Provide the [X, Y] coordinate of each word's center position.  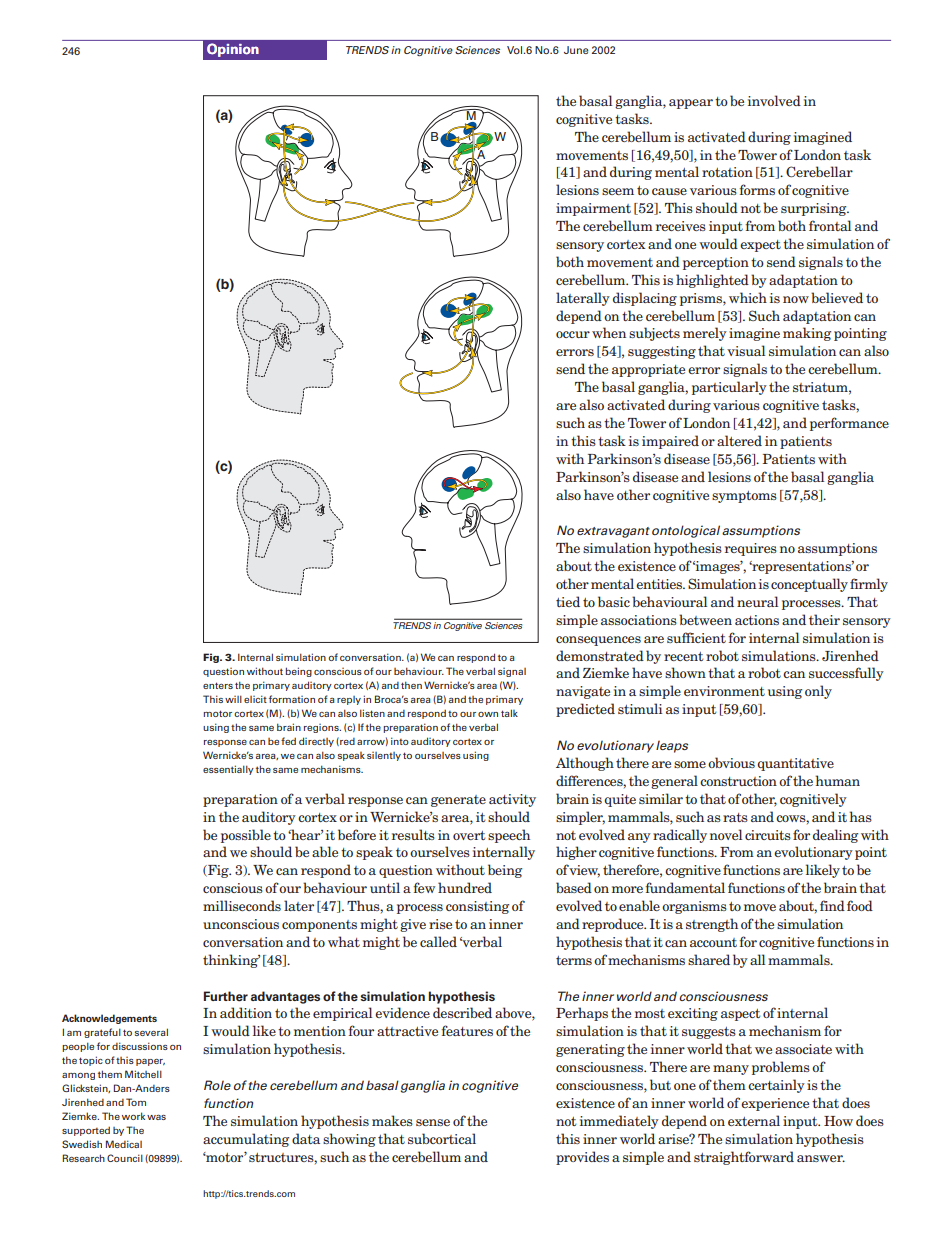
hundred [465, 887]
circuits [768, 835]
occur [573, 334]
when [609, 332]
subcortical [442, 1138]
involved [774, 100]
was [156, 1117]
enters [218, 685]
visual [746, 350]
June [576, 50]
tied [568, 601]
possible [246, 836]
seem [618, 191]
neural [757, 601]
